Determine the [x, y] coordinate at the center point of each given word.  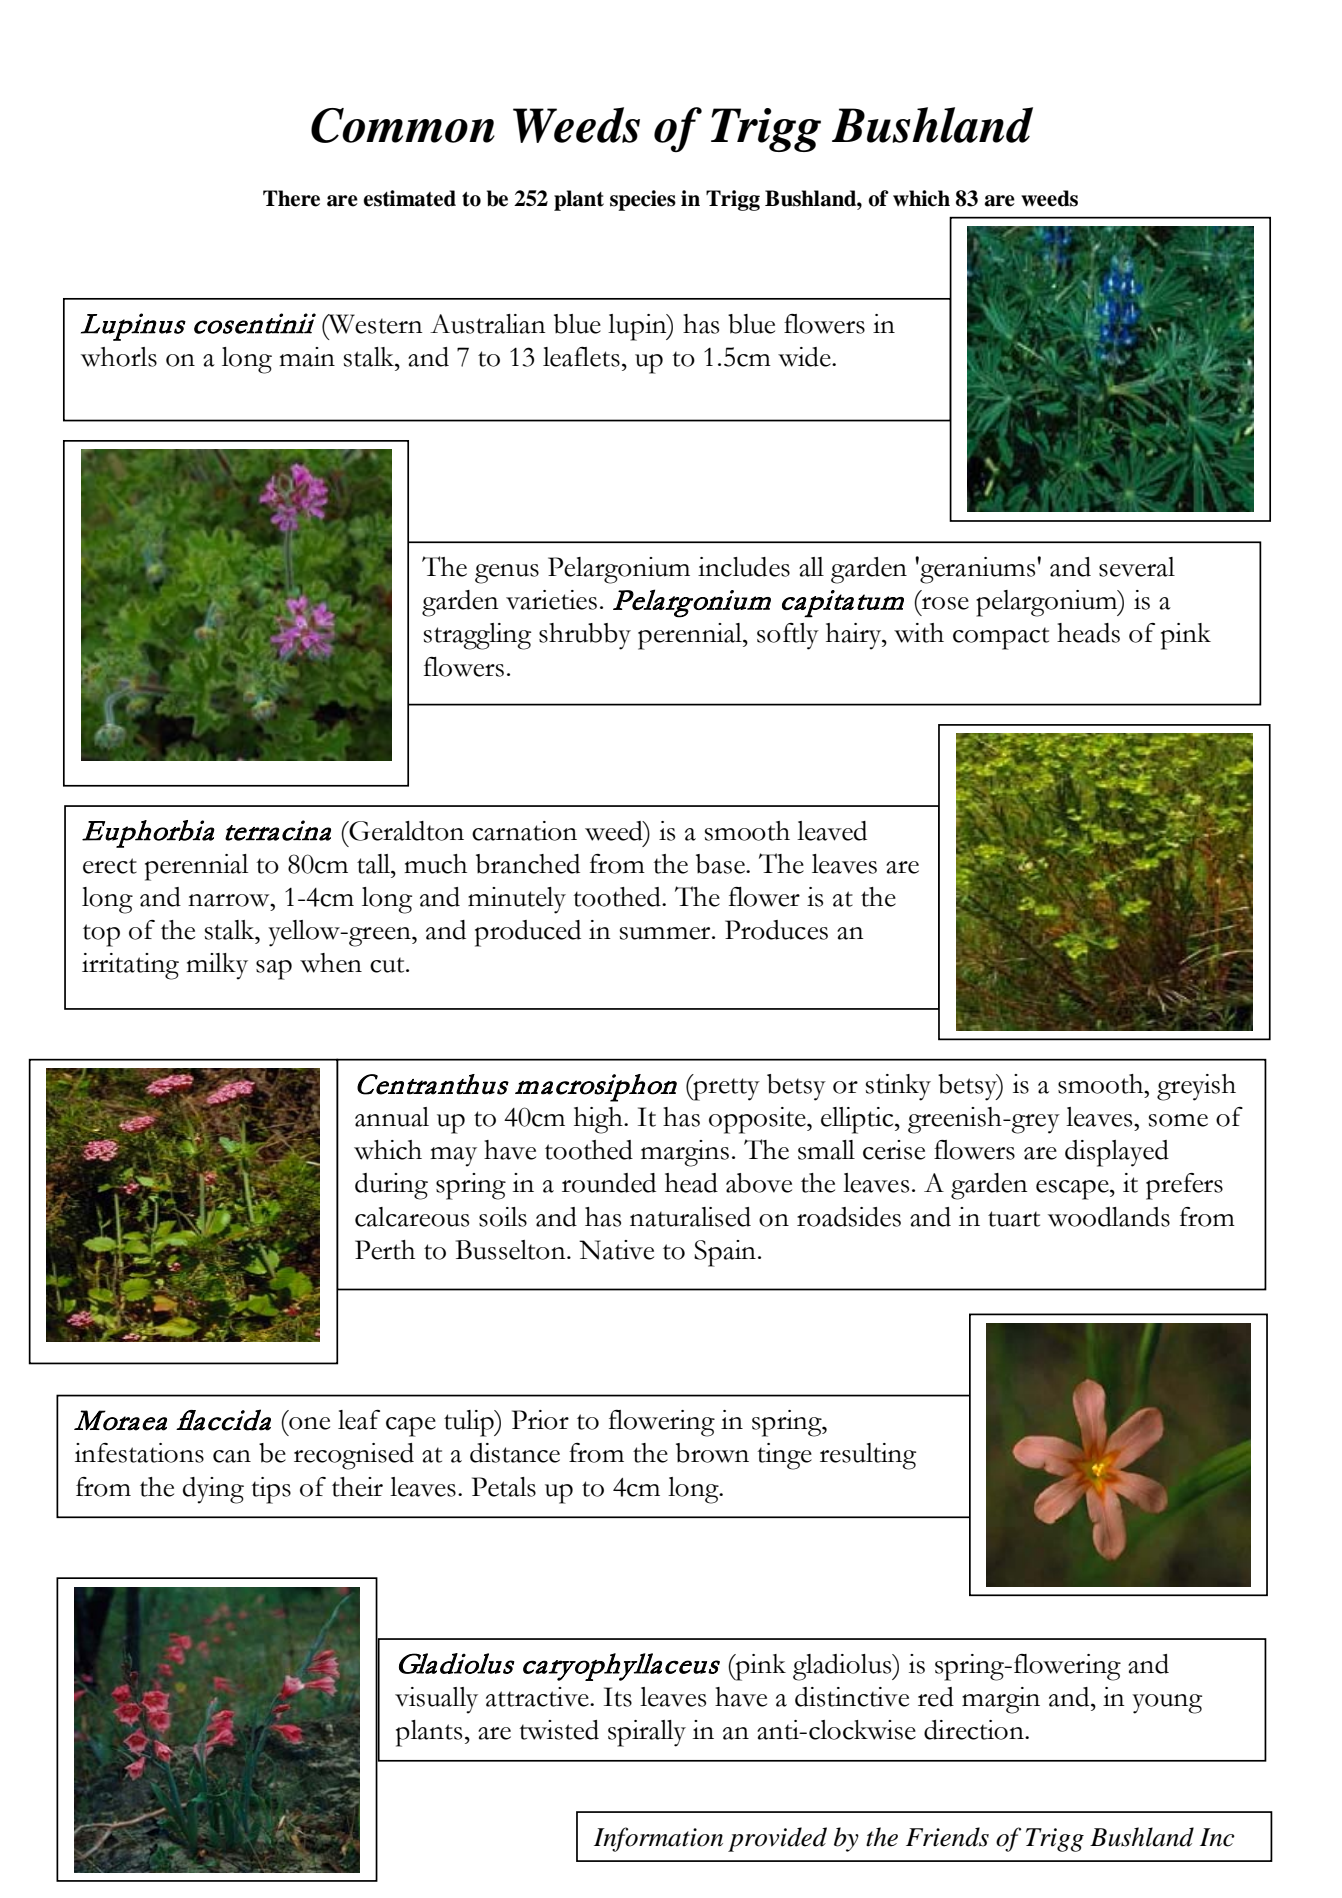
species [643, 200]
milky [217, 966]
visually [436, 1700]
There [291, 198]
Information [658, 1839]
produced [528, 933]
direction [975, 1730]
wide [805, 357]
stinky [898, 1087]
